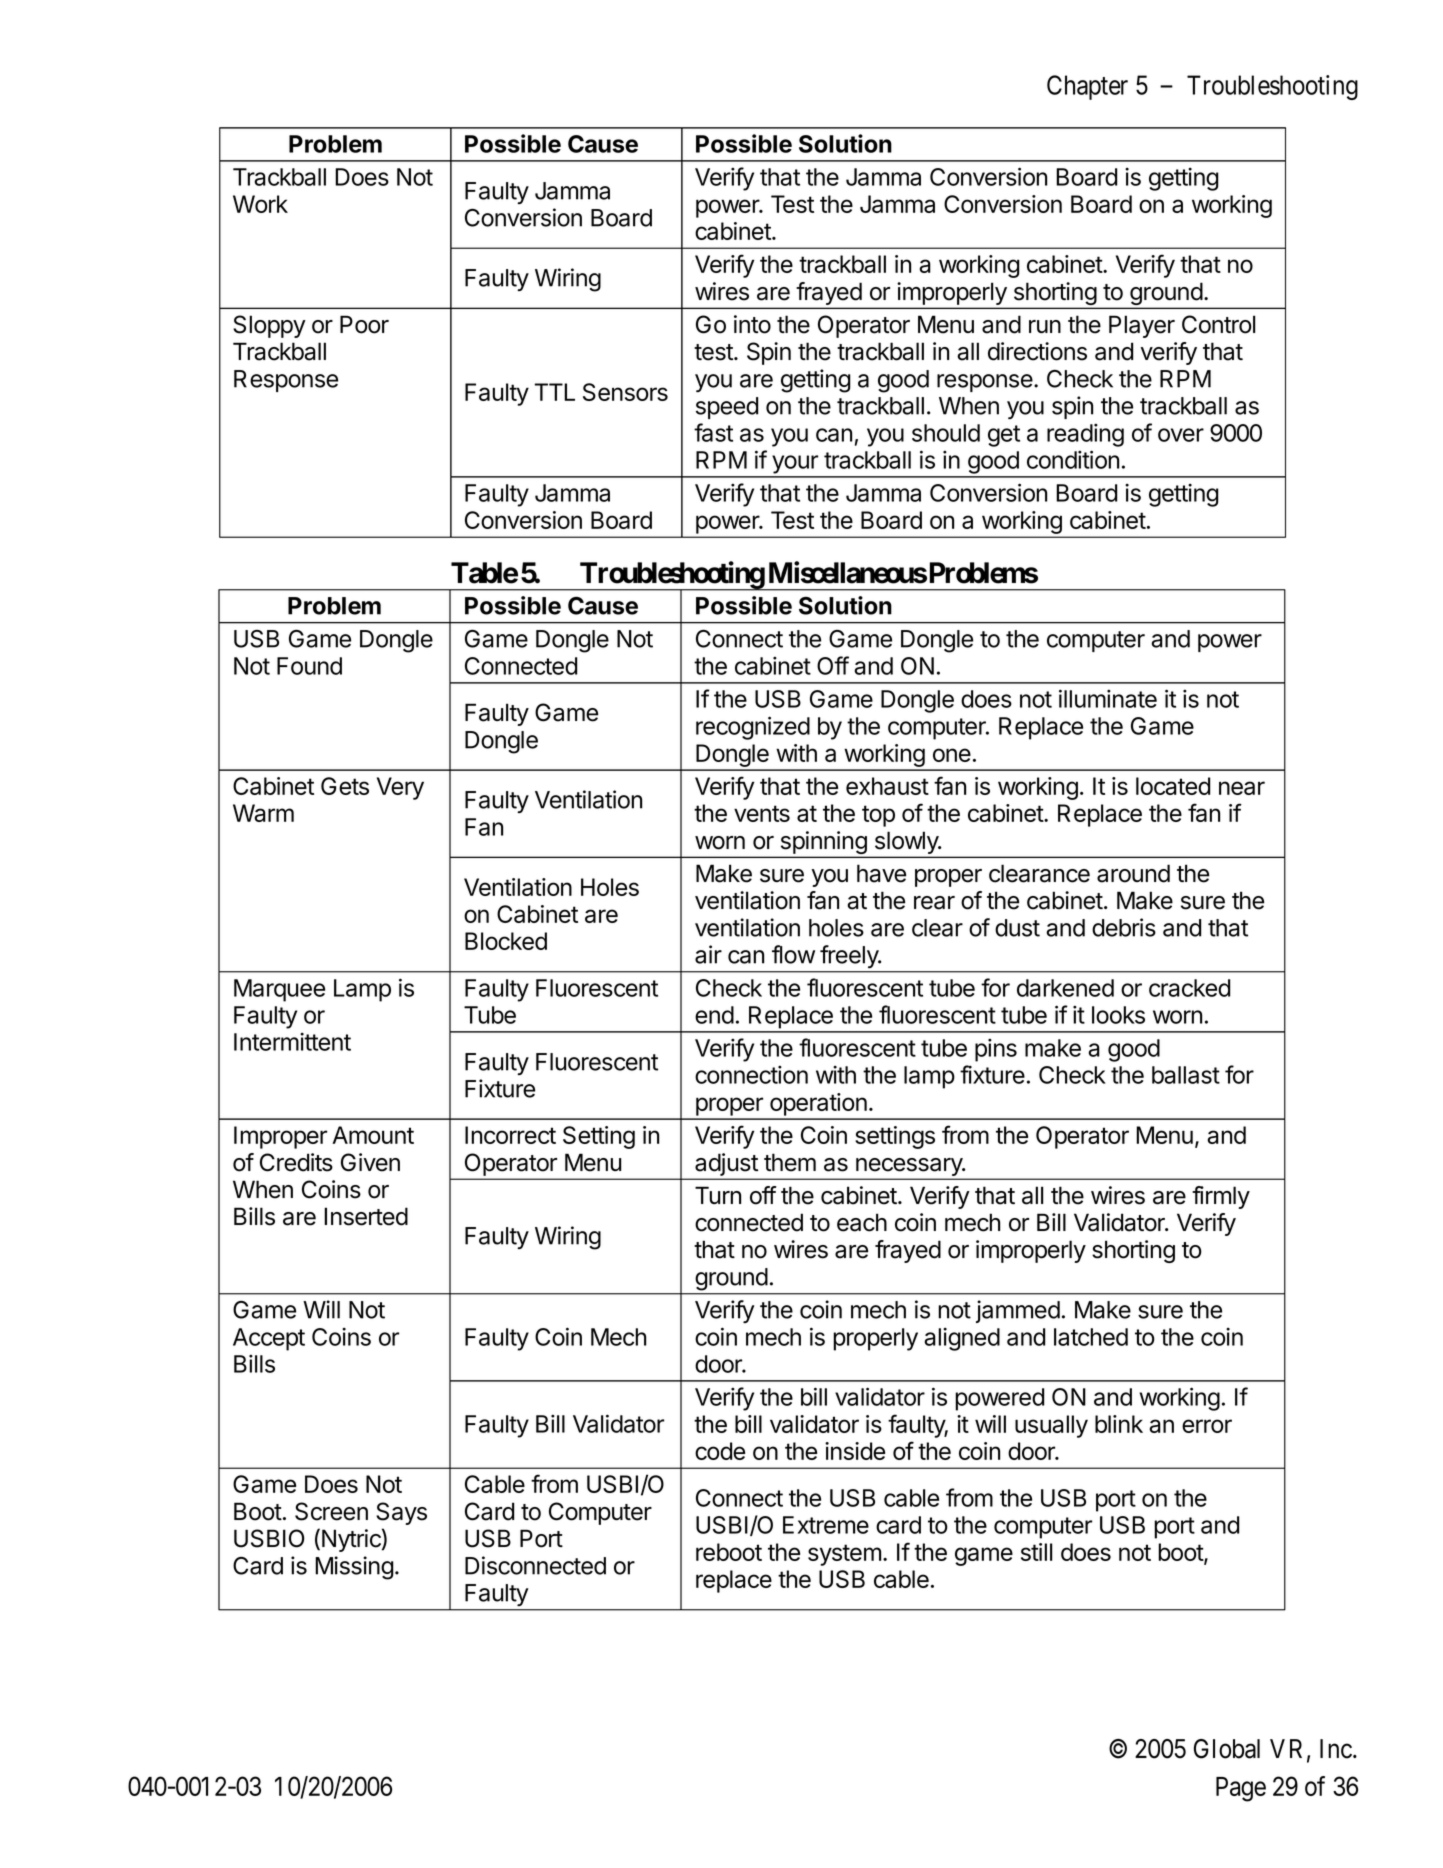 The width and height of the screenshot is (1443, 1868). I want to click on Poor, so click(364, 324).
